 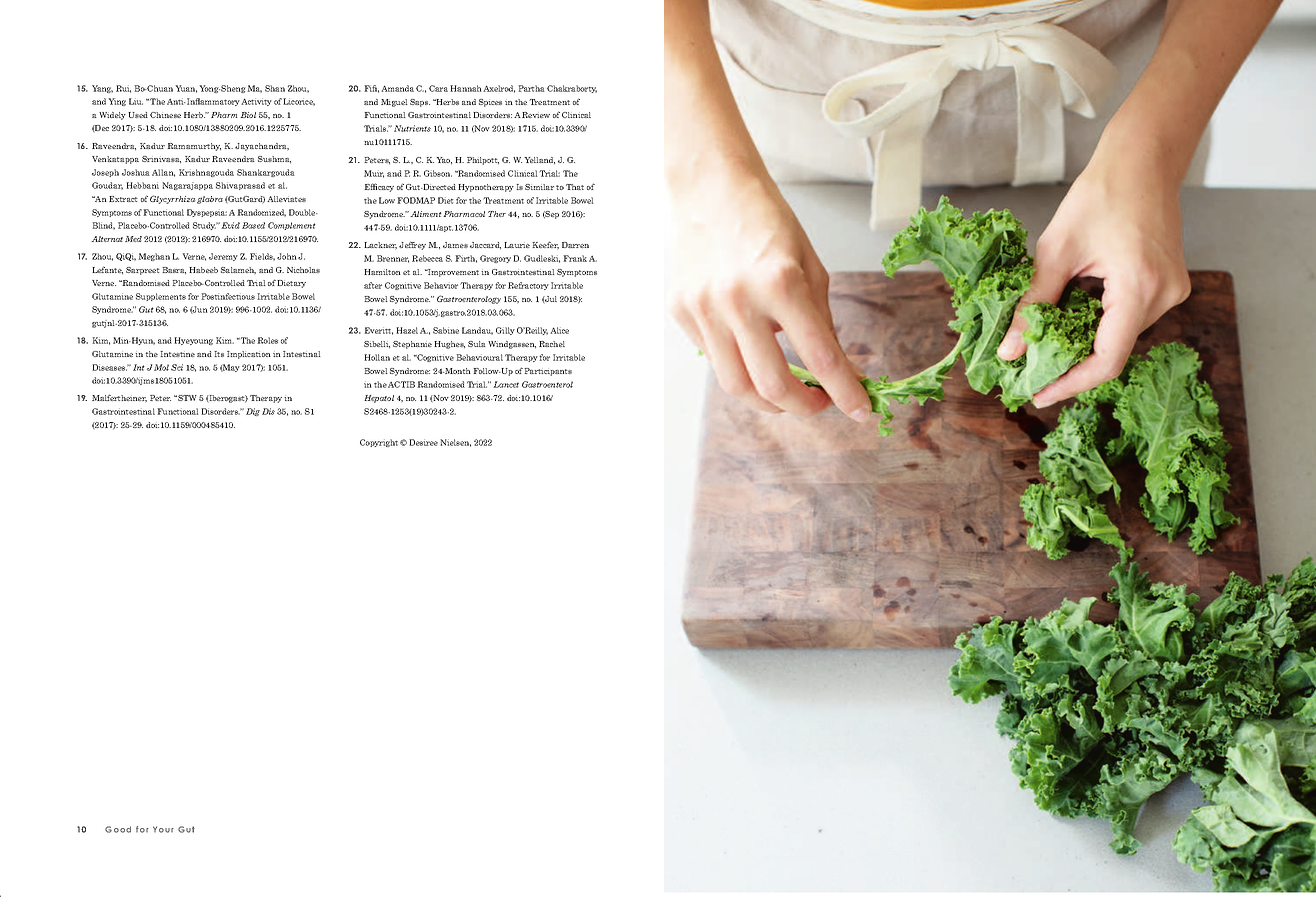 I want to click on Licorice, so click(x=299, y=102).
